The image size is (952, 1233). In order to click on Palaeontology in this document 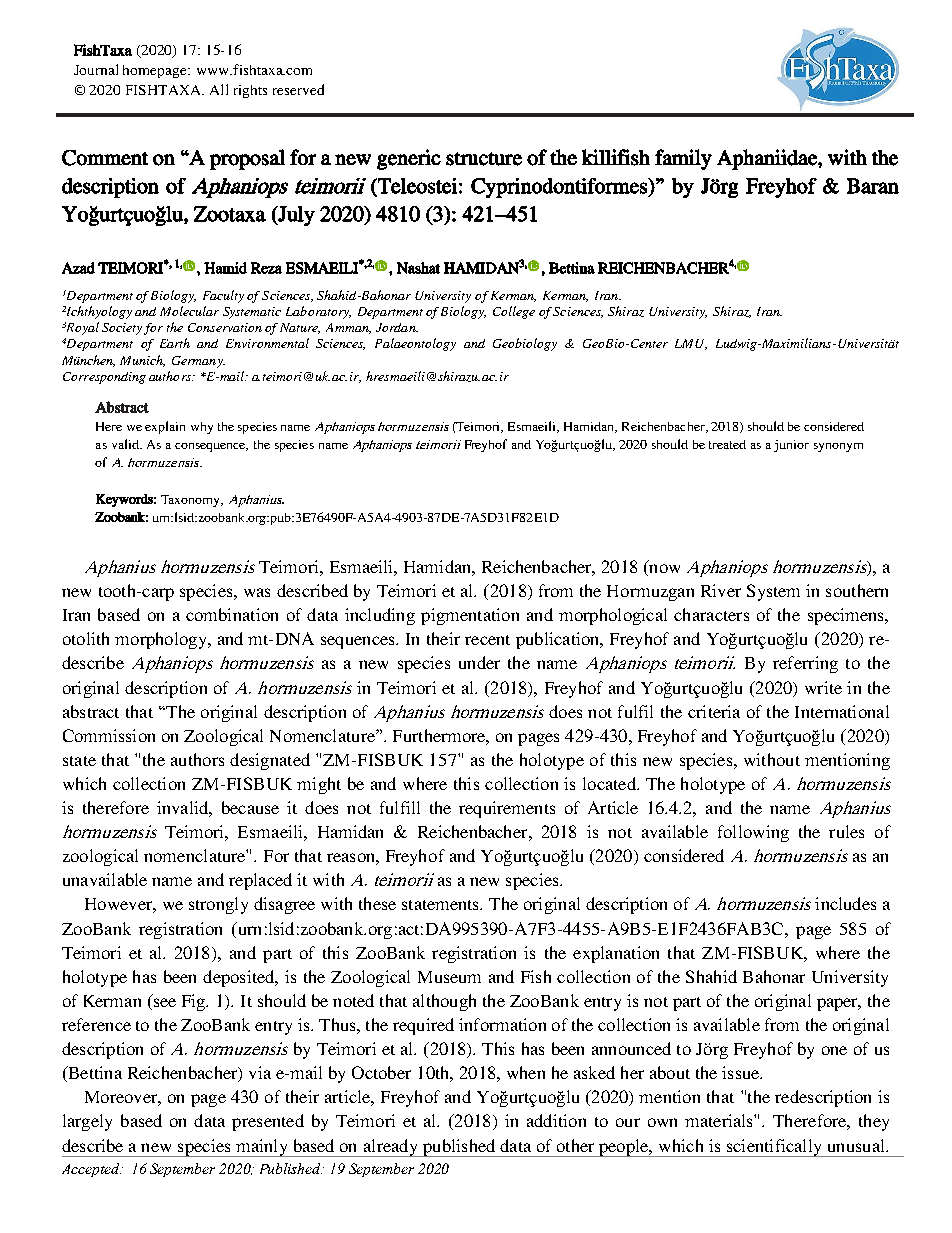, I will do `click(415, 344)`.
